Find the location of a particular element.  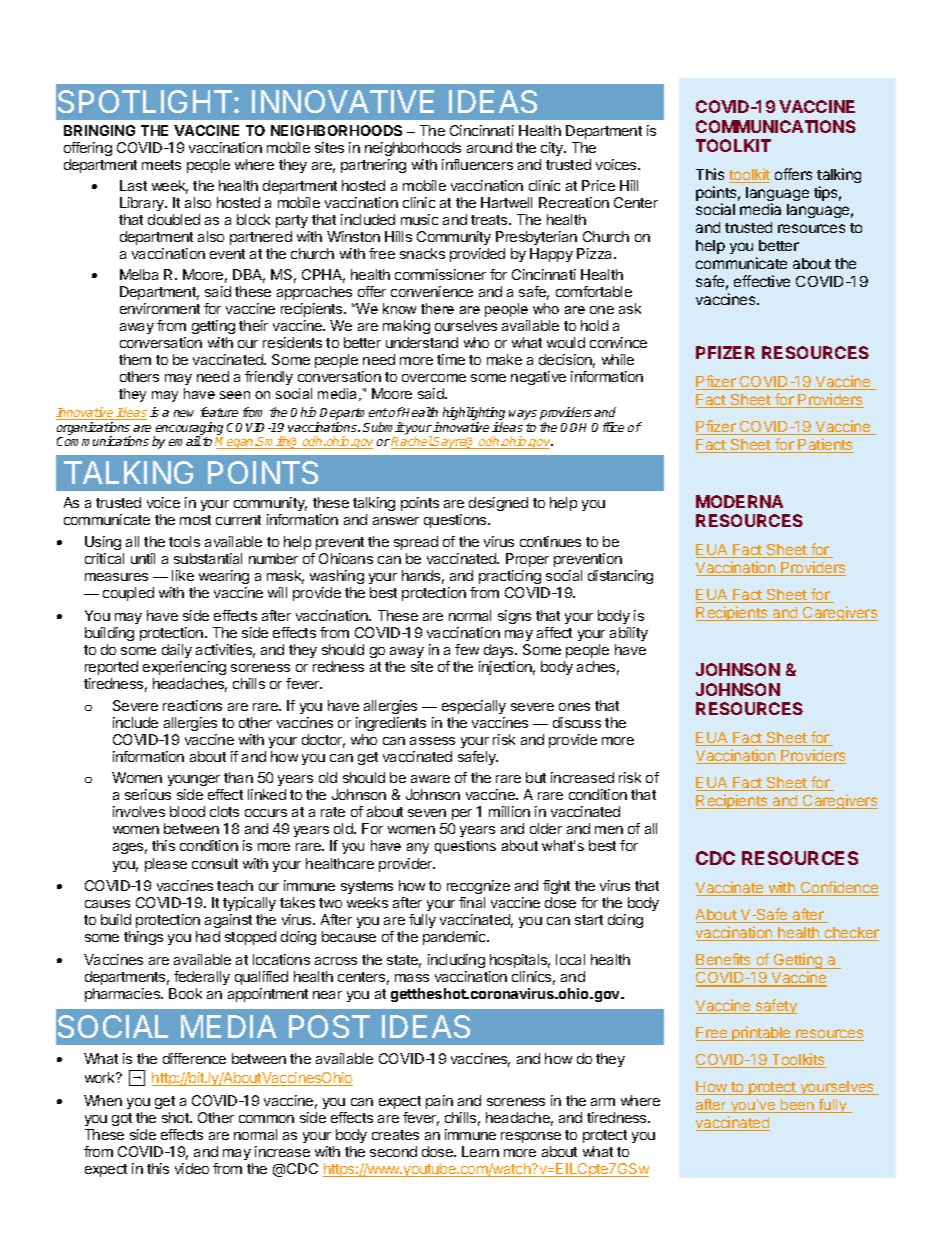

Confidence is located at coordinates (838, 888).
